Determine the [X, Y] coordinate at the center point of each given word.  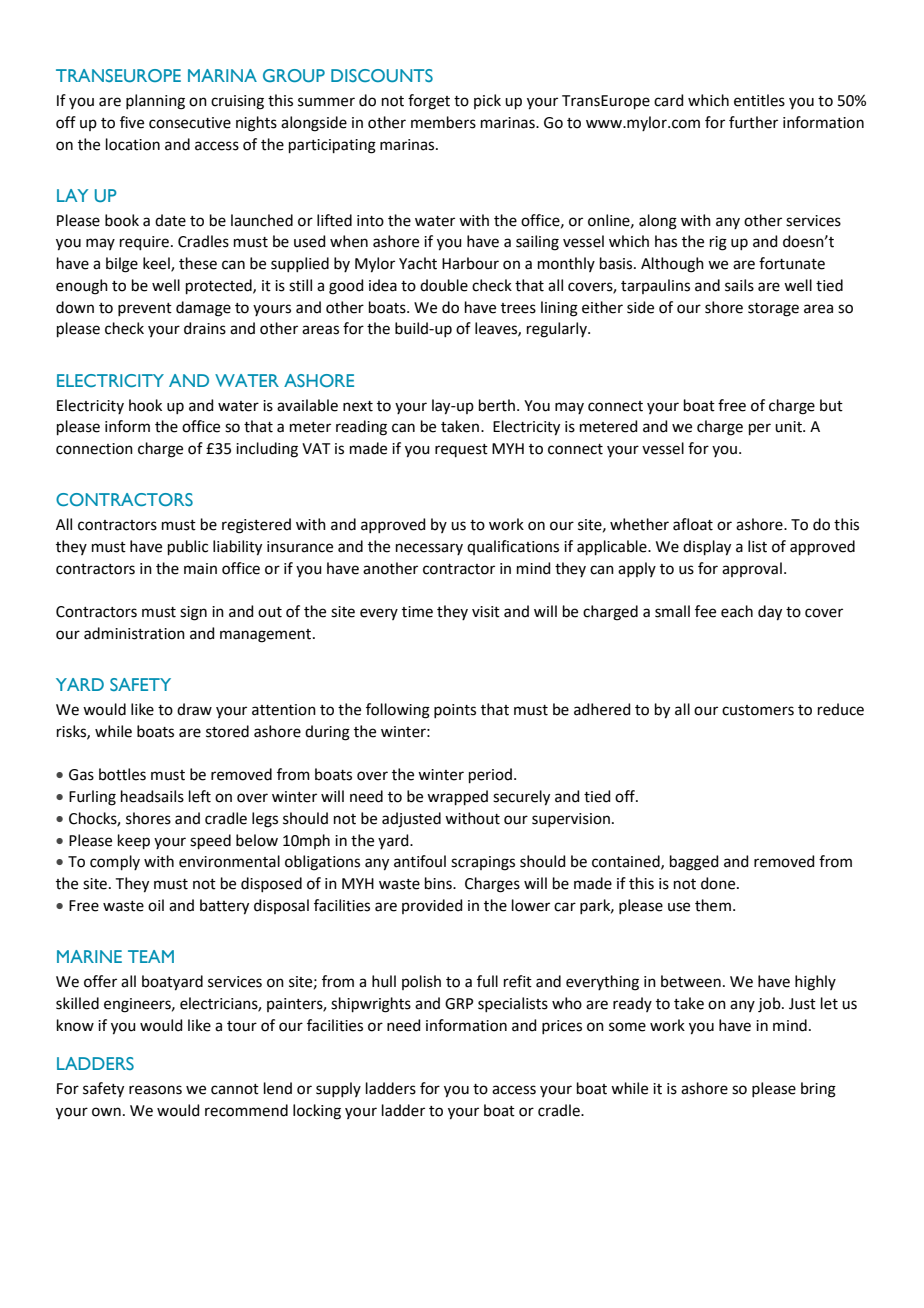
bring [818, 1090]
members [443, 122]
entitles [759, 100]
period [490, 775]
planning [155, 102]
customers [758, 710]
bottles [122, 774]
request [461, 450]
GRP [459, 1004]
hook [145, 405]
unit [789, 427]
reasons [155, 1090]
